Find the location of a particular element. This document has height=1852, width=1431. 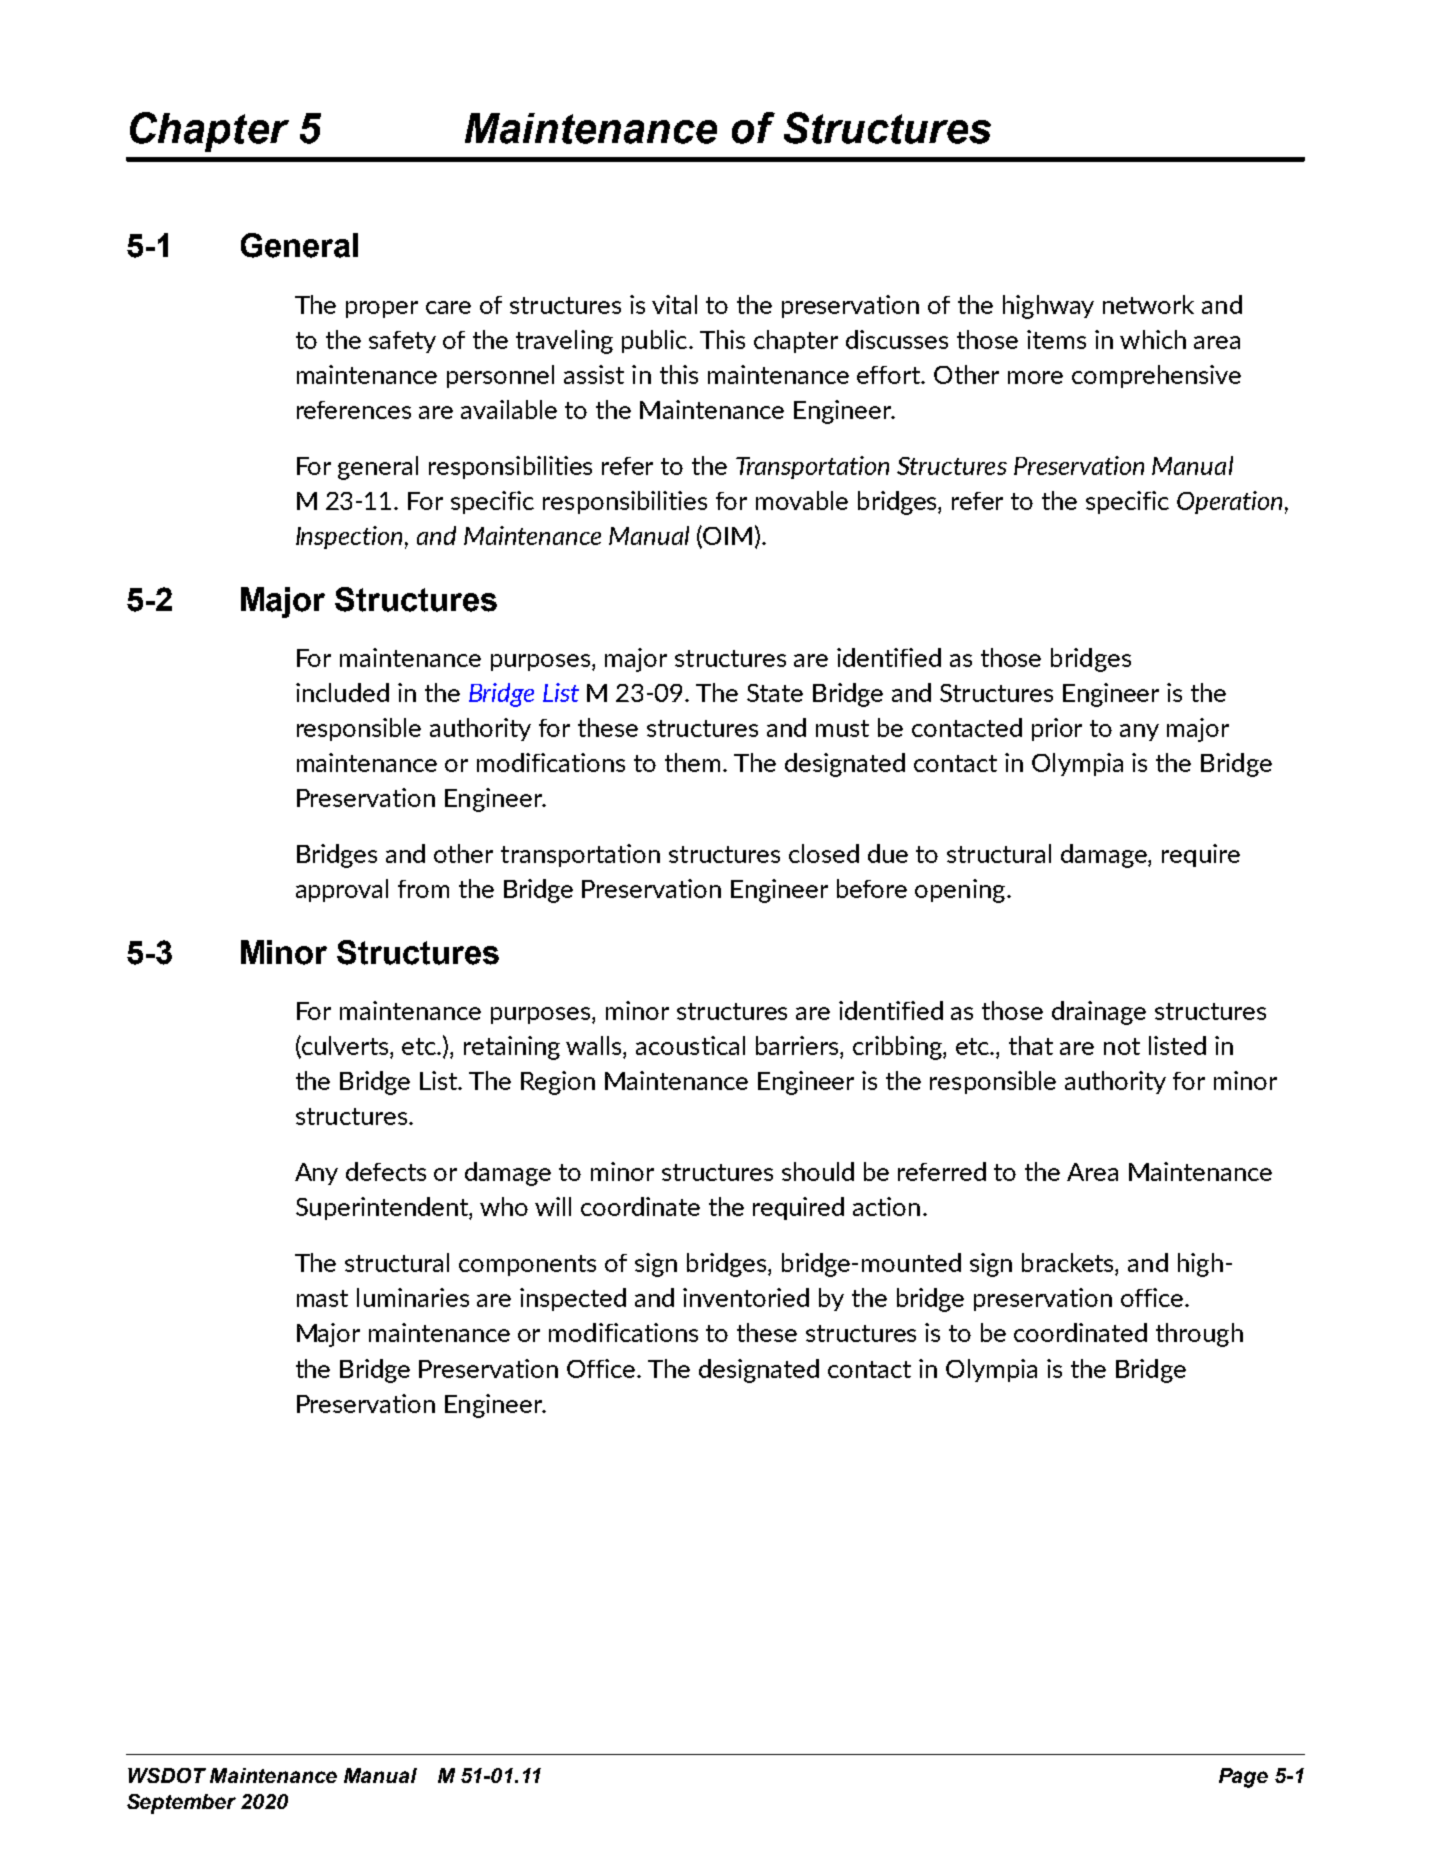

acoustical is located at coordinates (690, 1045).
